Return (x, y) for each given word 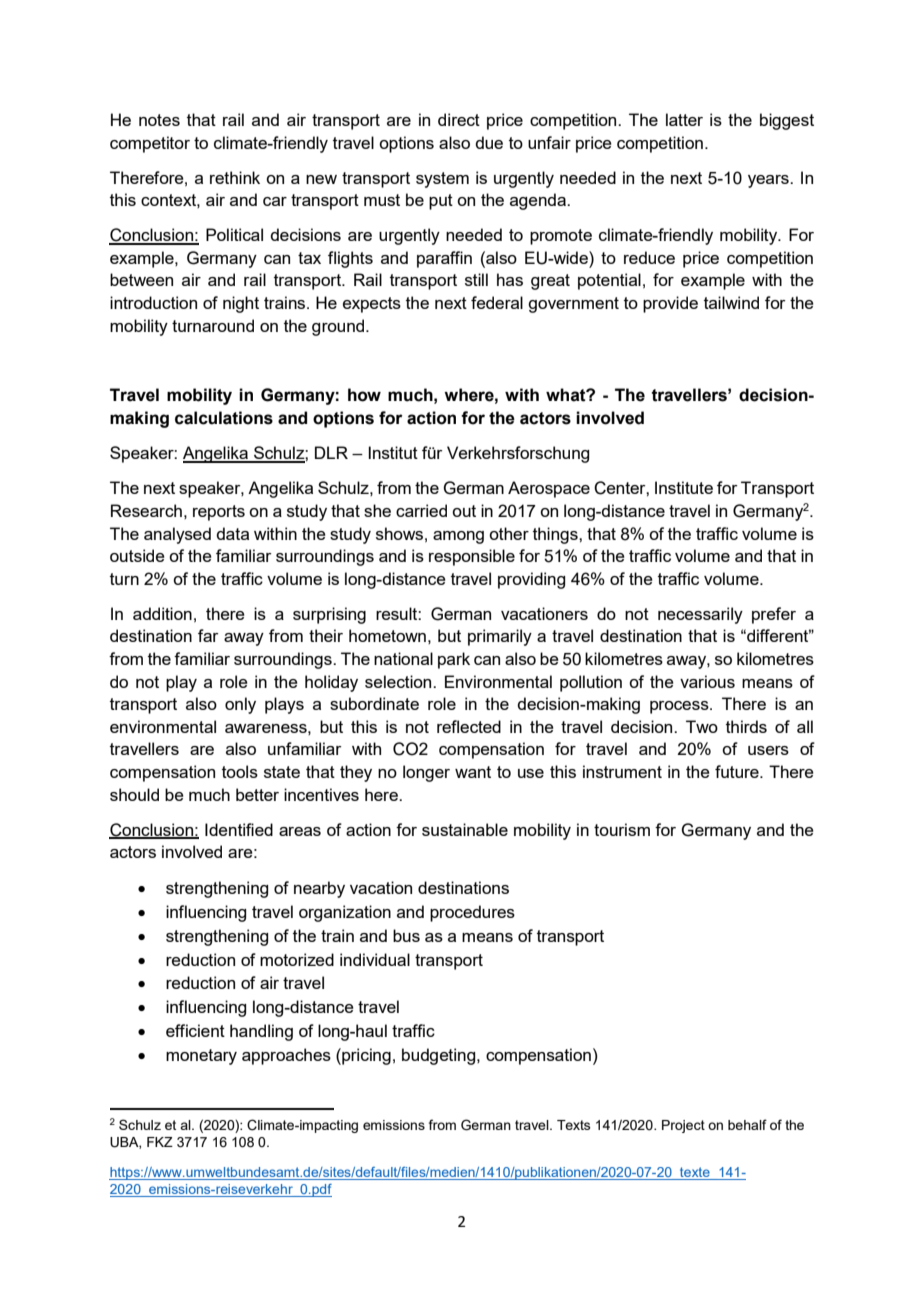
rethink (235, 177)
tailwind (731, 302)
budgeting (440, 1056)
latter (684, 119)
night (241, 304)
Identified (239, 829)
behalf (747, 1124)
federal (497, 302)
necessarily (700, 615)
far (208, 635)
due (489, 142)
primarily (500, 637)
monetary (201, 1057)
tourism (622, 829)
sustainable (465, 829)
